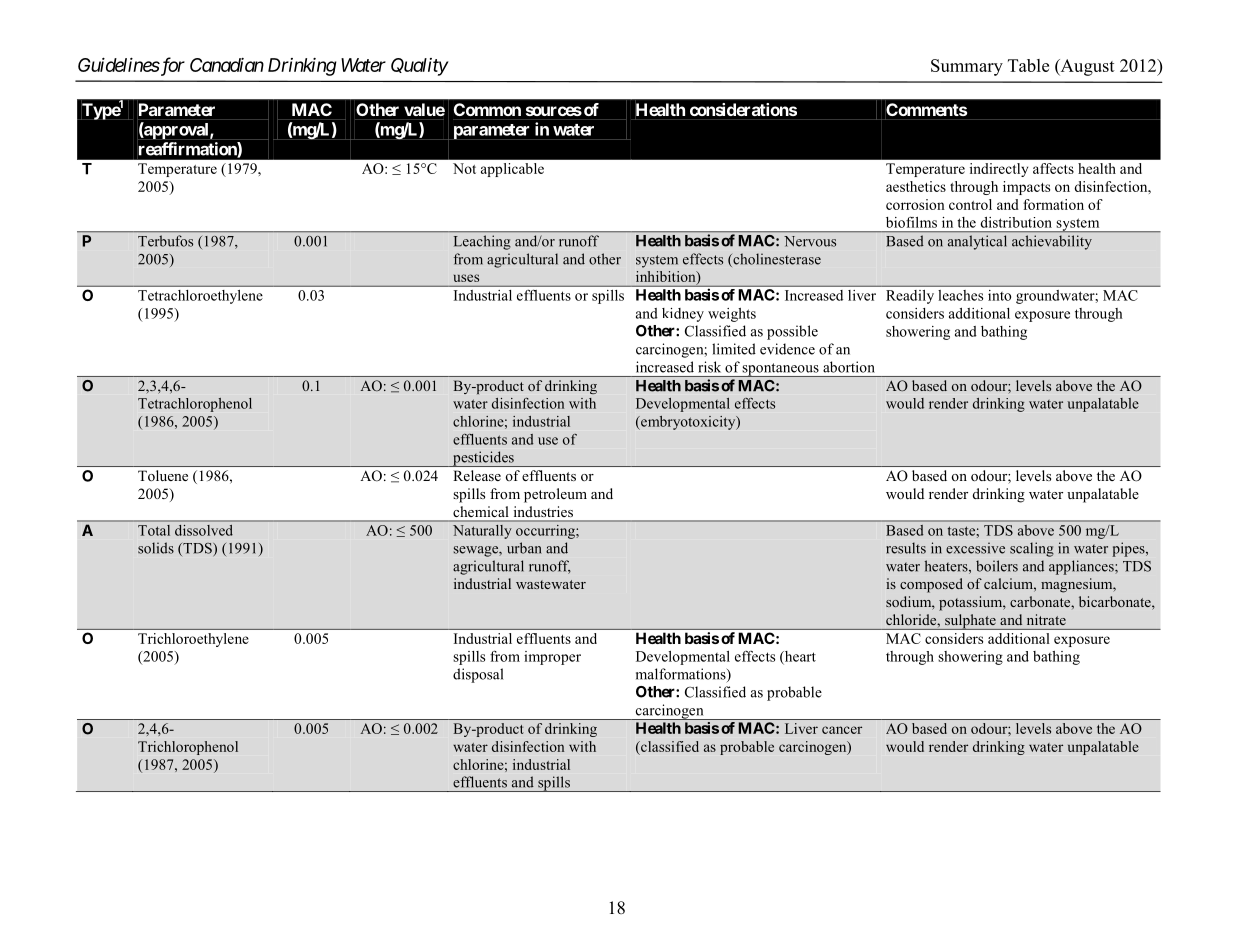  What do you see at coordinates (552, 658) in the image?
I see `improper` at bounding box center [552, 658].
